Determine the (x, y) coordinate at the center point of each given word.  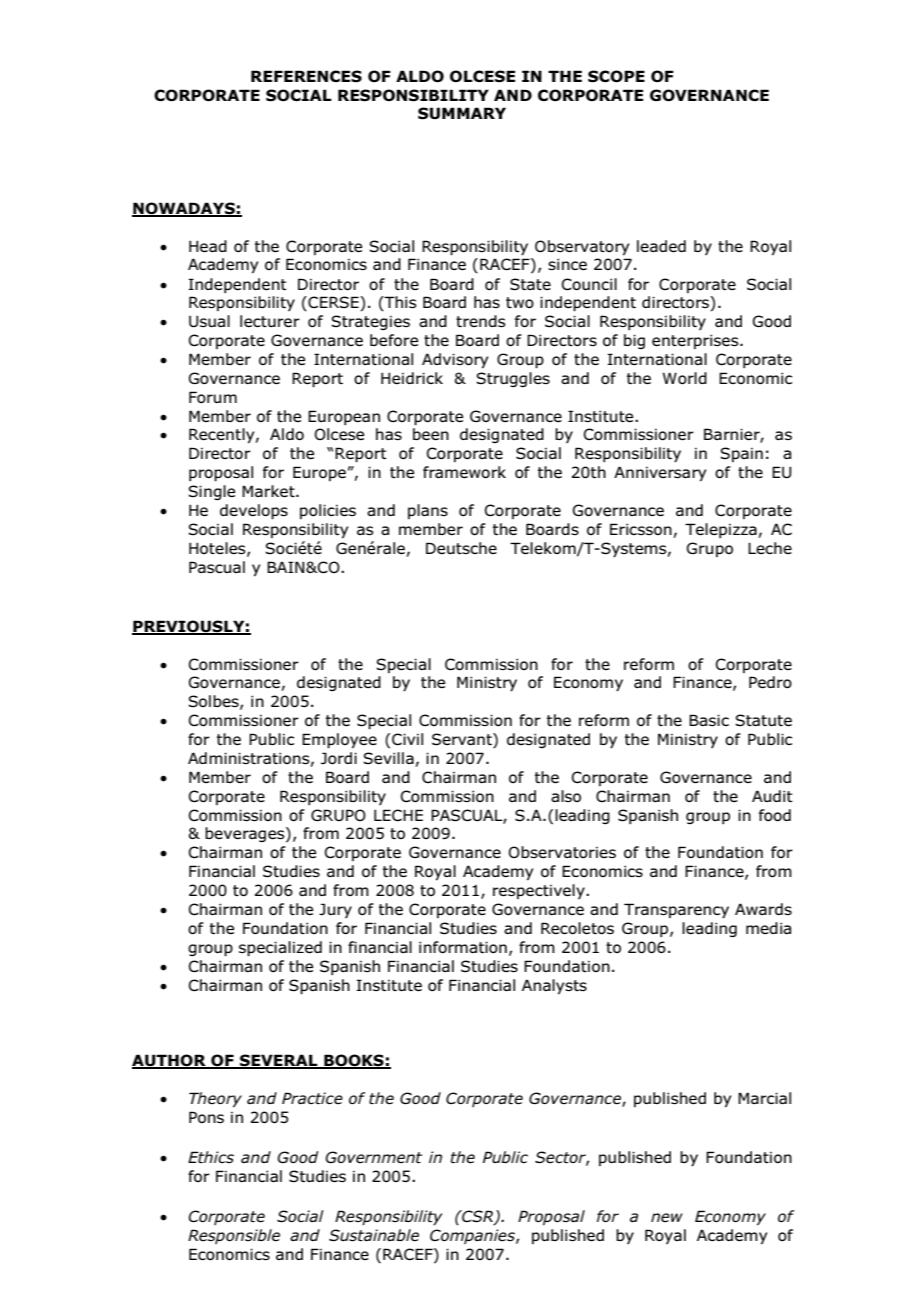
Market (269, 491)
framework (464, 472)
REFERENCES (306, 76)
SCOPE (616, 76)
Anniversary (660, 473)
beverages (246, 834)
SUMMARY (462, 113)
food (775, 815)
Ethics (211, 1157)
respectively (540, 891)
